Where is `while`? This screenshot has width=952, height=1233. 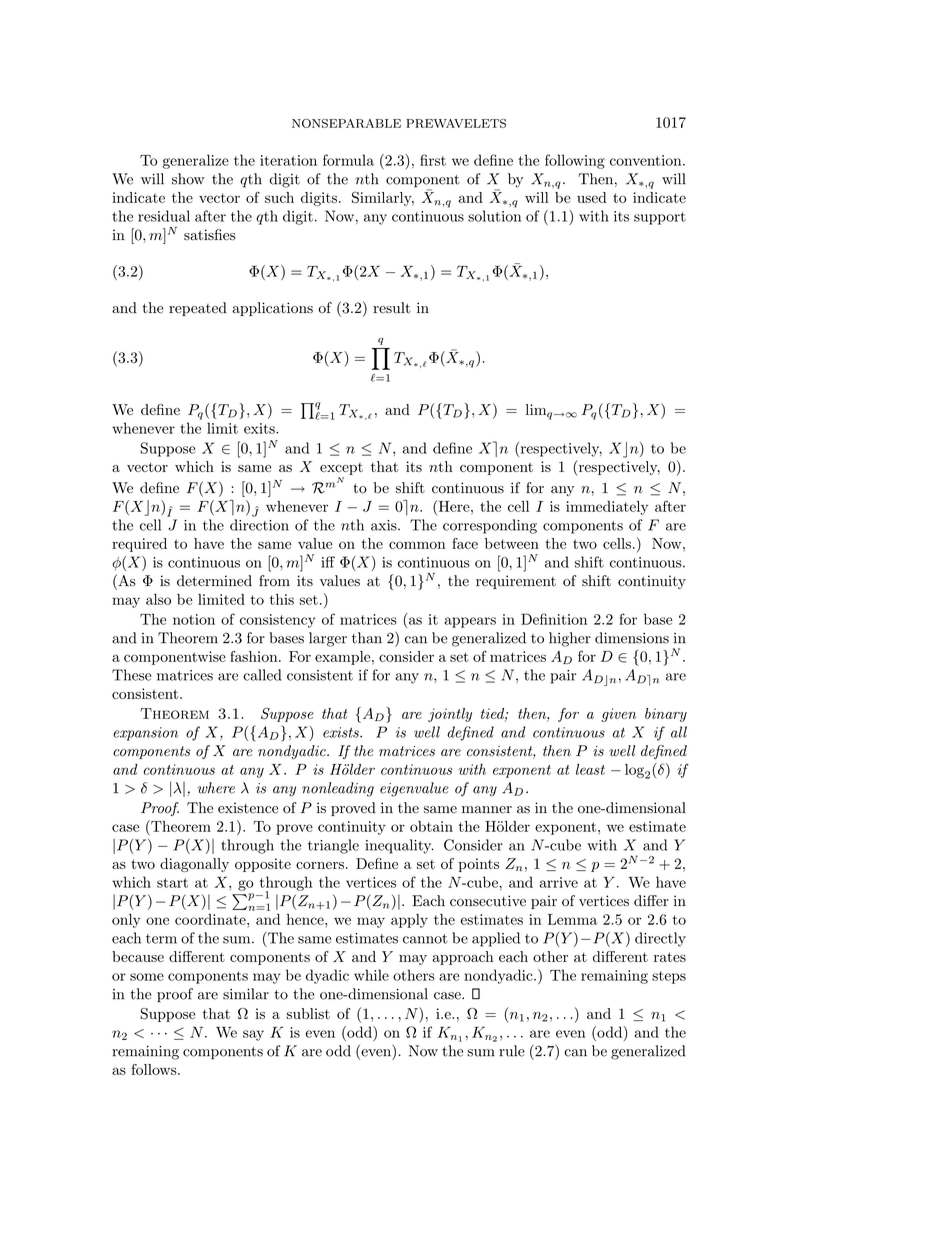 while is located at coordinates (371, 975).
